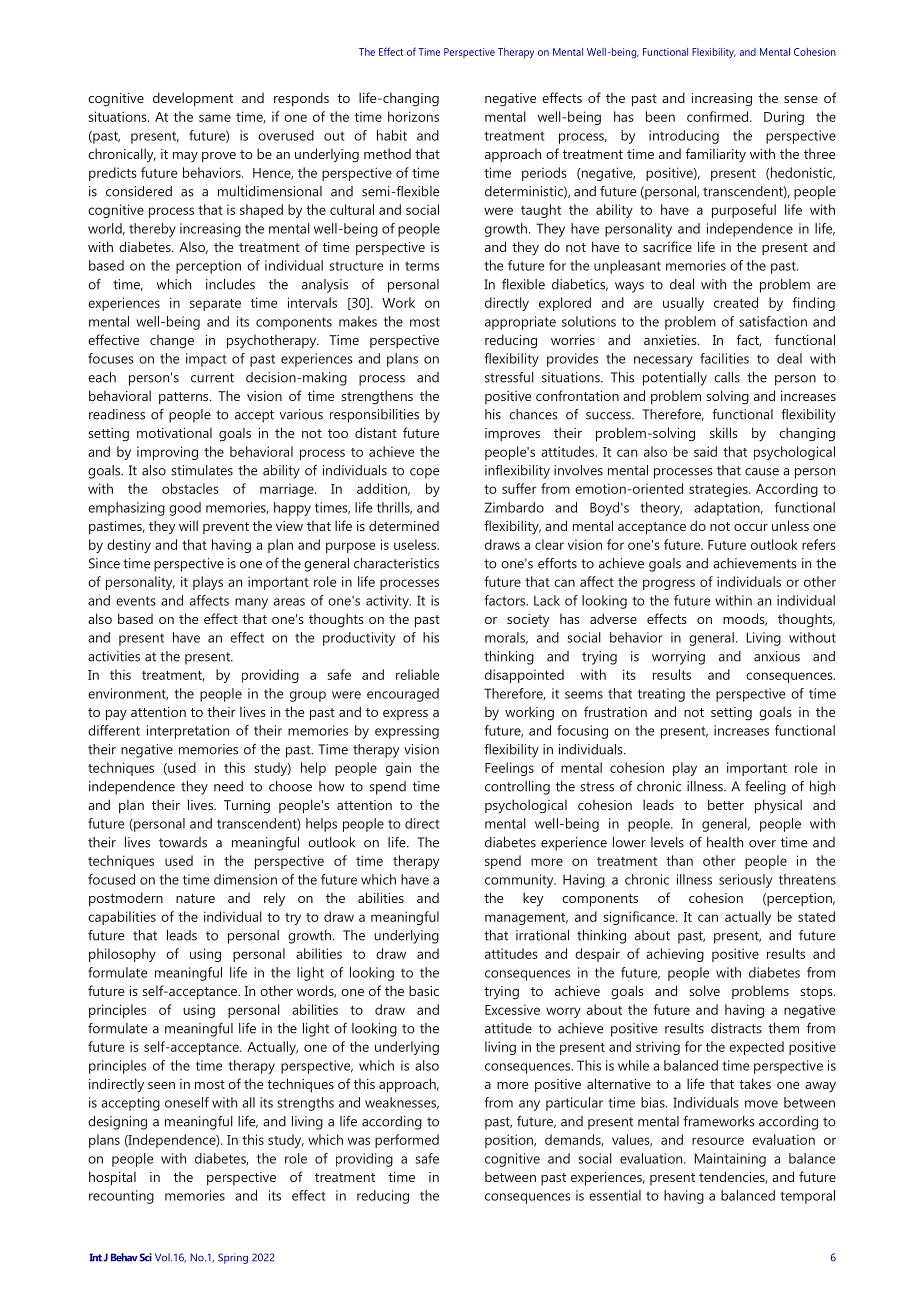 The height and width of the page is (1308, 924). Describe the element at coordinates (719, 490) in the page. I see `strategies` at that location.
